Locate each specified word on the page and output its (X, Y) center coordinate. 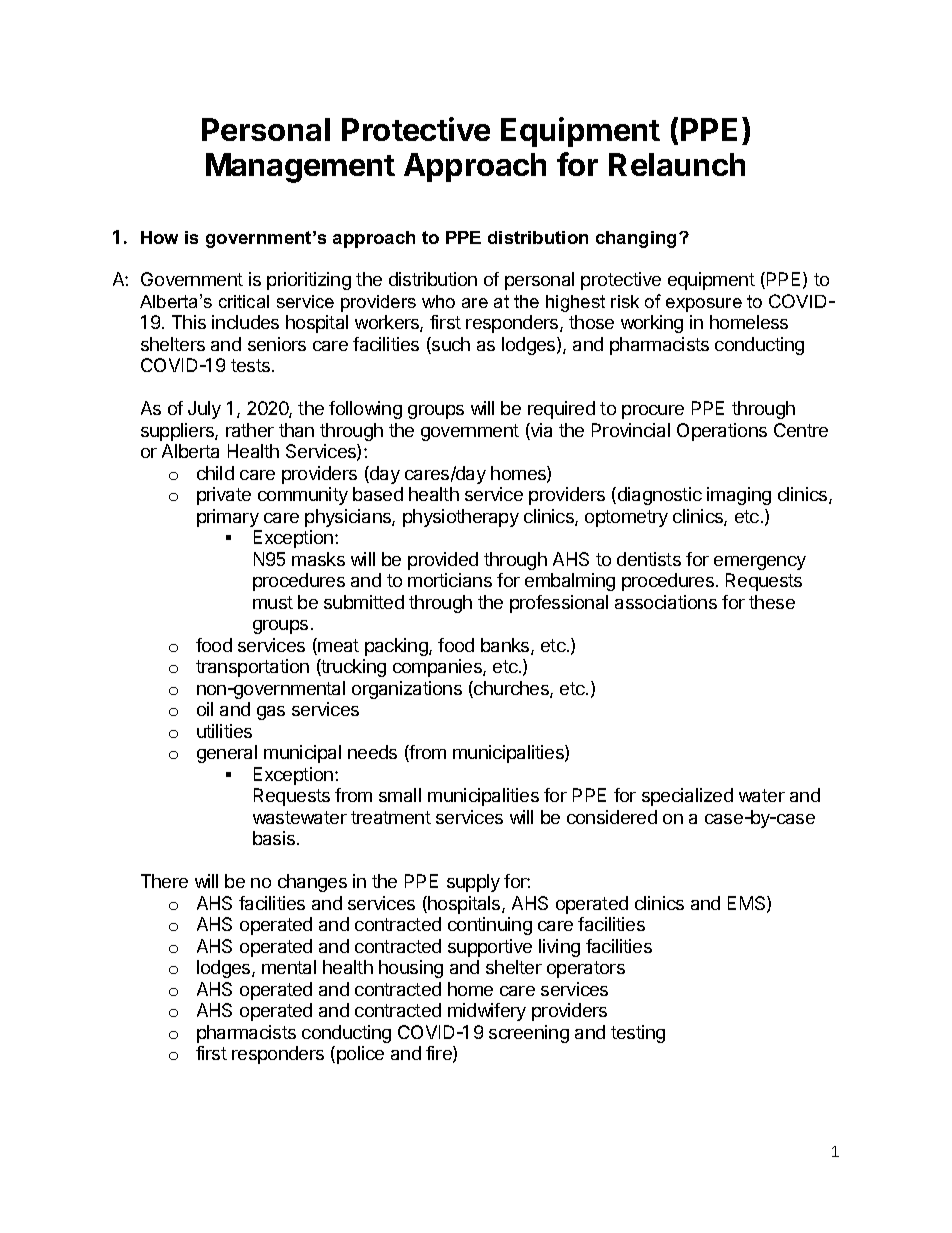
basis (275, 838)
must (273, 602)
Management (300, 168)
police (360, 1055)
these (772, 602)
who (438, 301)
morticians (450, 580)
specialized (687, 797)
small (400, 795)
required (561, 410)
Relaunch (677, 164)
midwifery (487, 1012)
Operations (722, 432)
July (204, 410)
